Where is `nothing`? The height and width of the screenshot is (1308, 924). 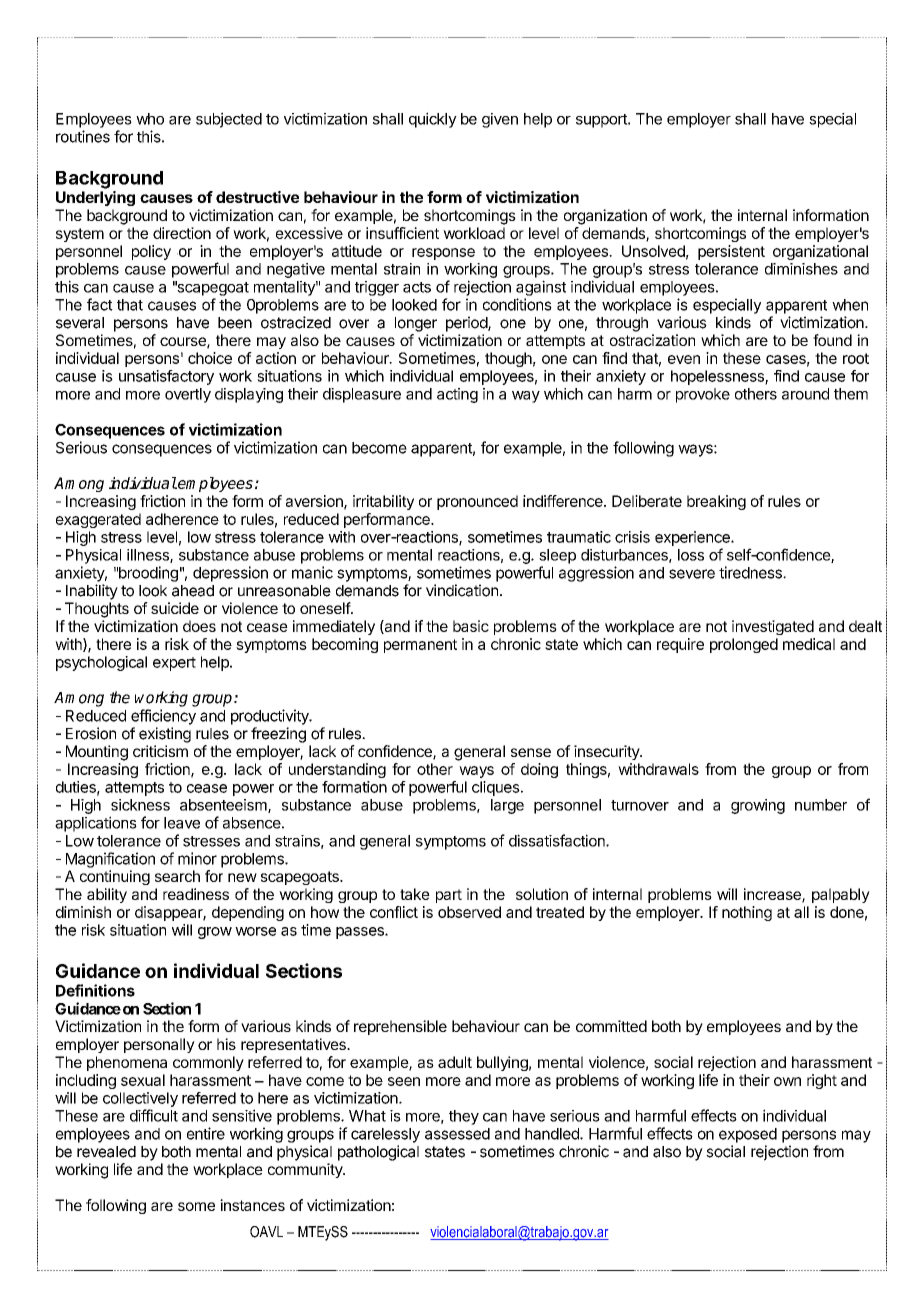 nothing is located at coordinates (747, 913).
